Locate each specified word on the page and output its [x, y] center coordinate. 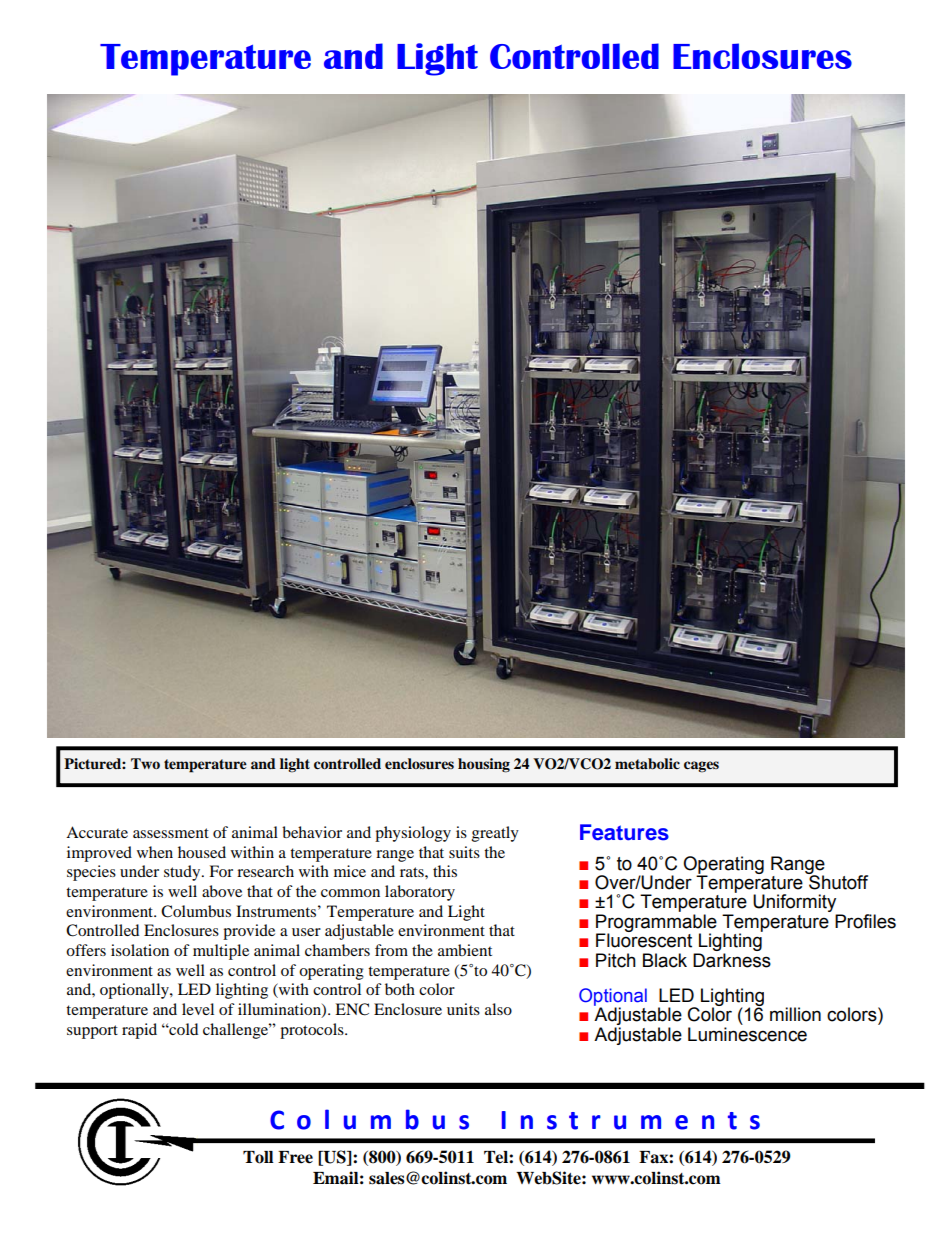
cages [701, 767]
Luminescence [747, 1034]
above [222, 891]
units [463, 1009]
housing [484, 765]
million [795, 1014]
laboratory [420, 893]
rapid [139, 1031]
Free [295, 1157]
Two [145, 763]
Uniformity [796, 904]
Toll [258, 1157]
